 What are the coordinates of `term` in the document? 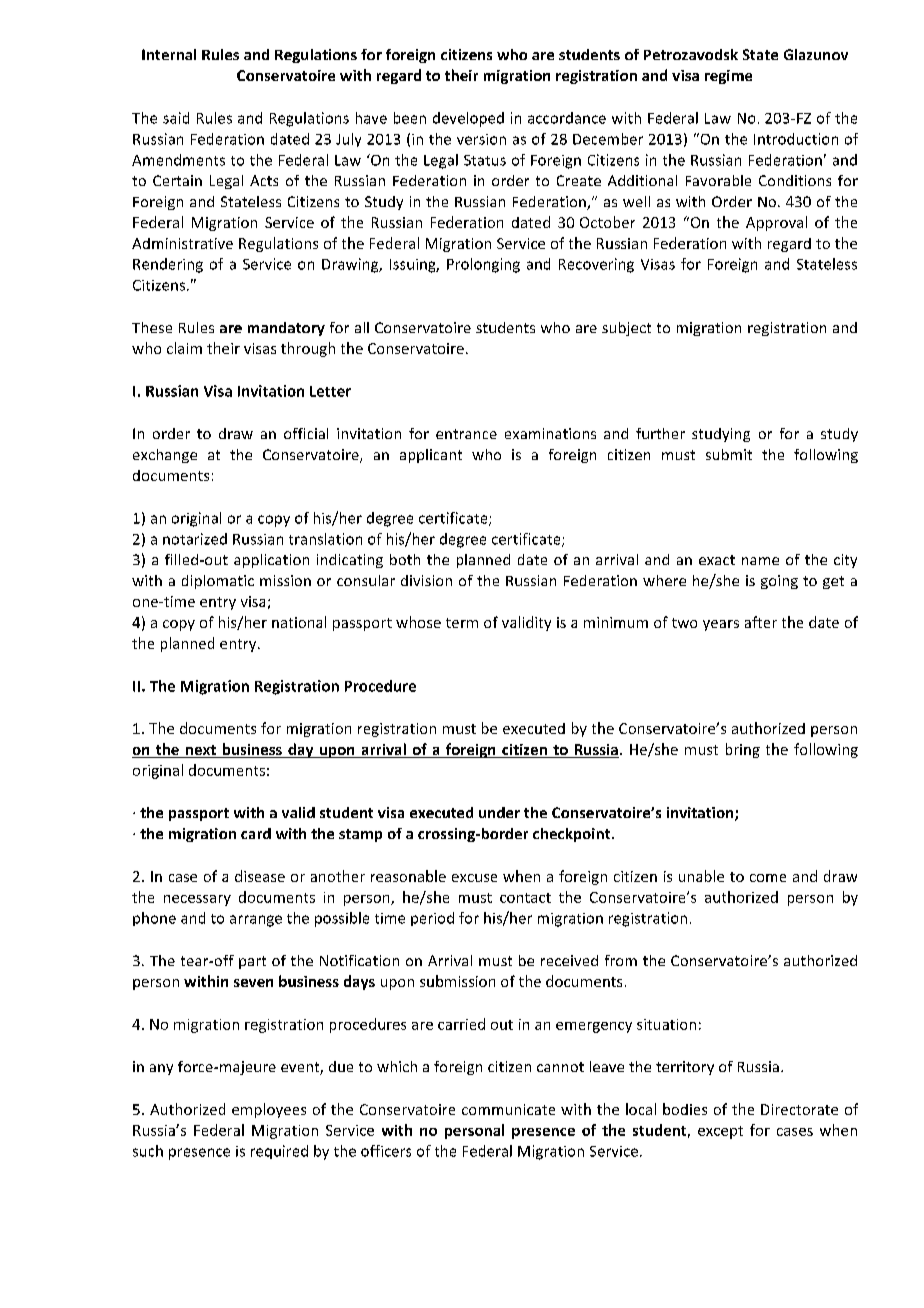 It's located at (462, 623).
